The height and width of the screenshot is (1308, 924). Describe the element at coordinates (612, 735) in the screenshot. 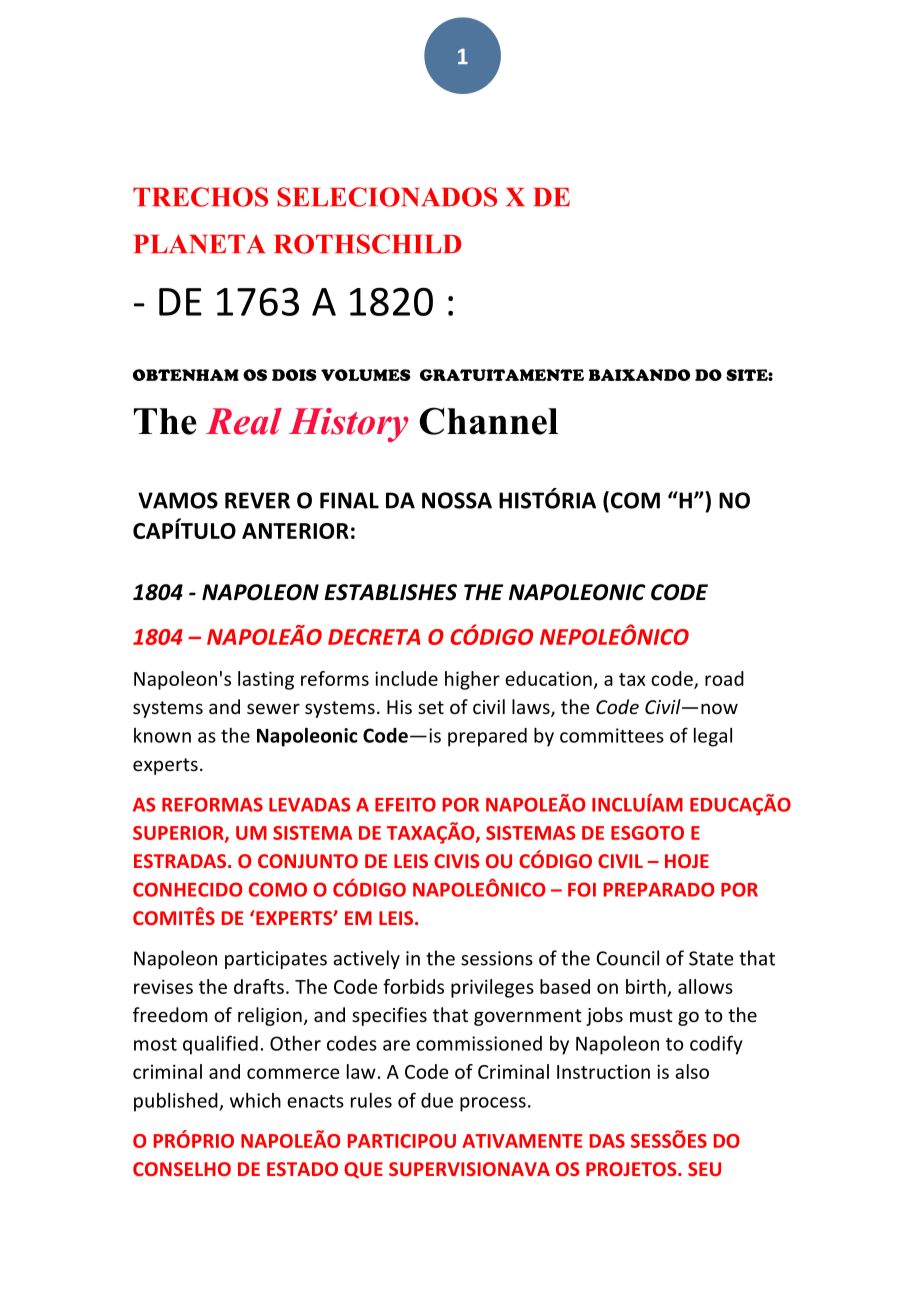

I see `committees` at that location.
